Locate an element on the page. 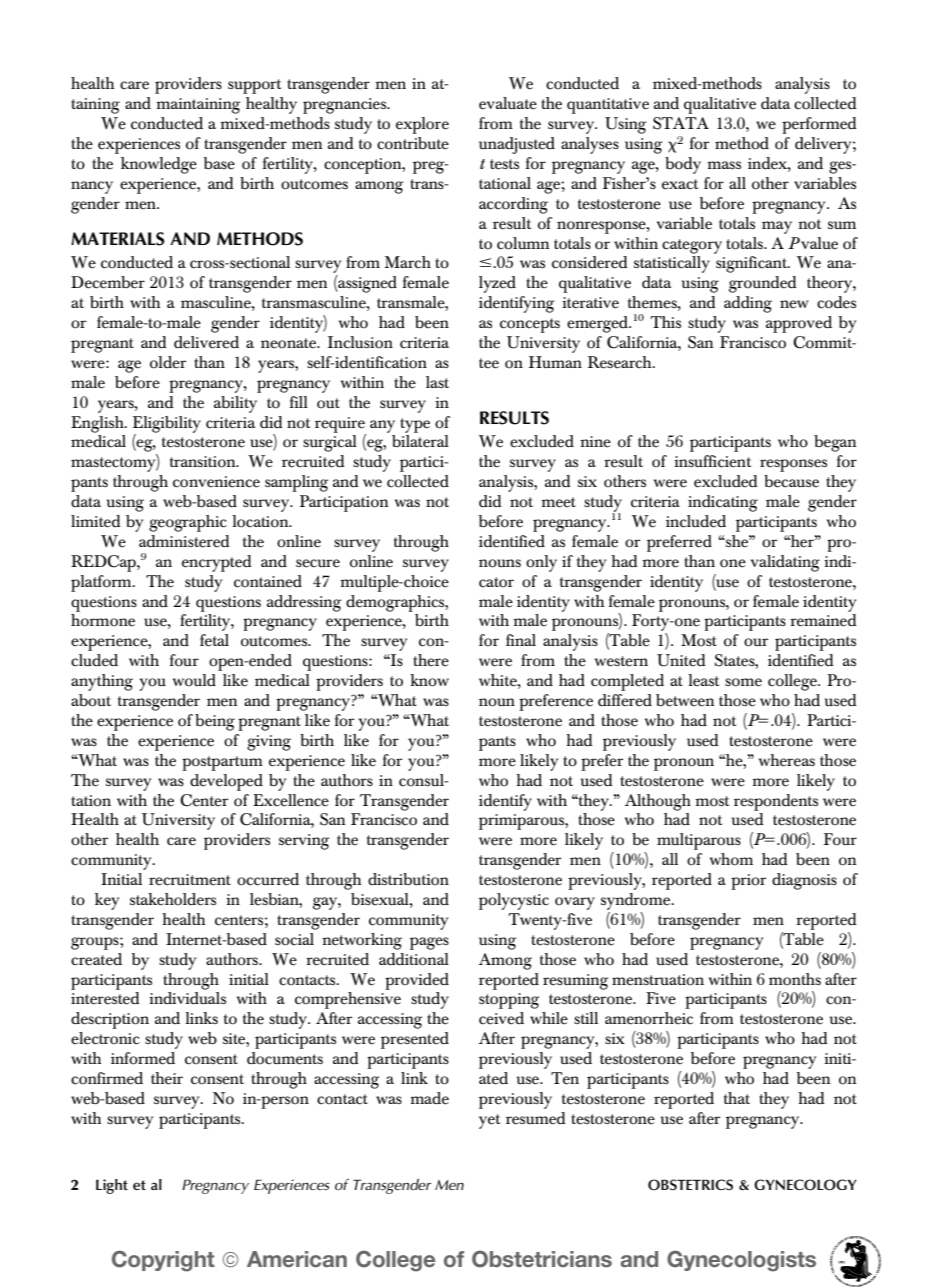 This document has width=928, height=1288. some is located at coordinates (743, 682).
